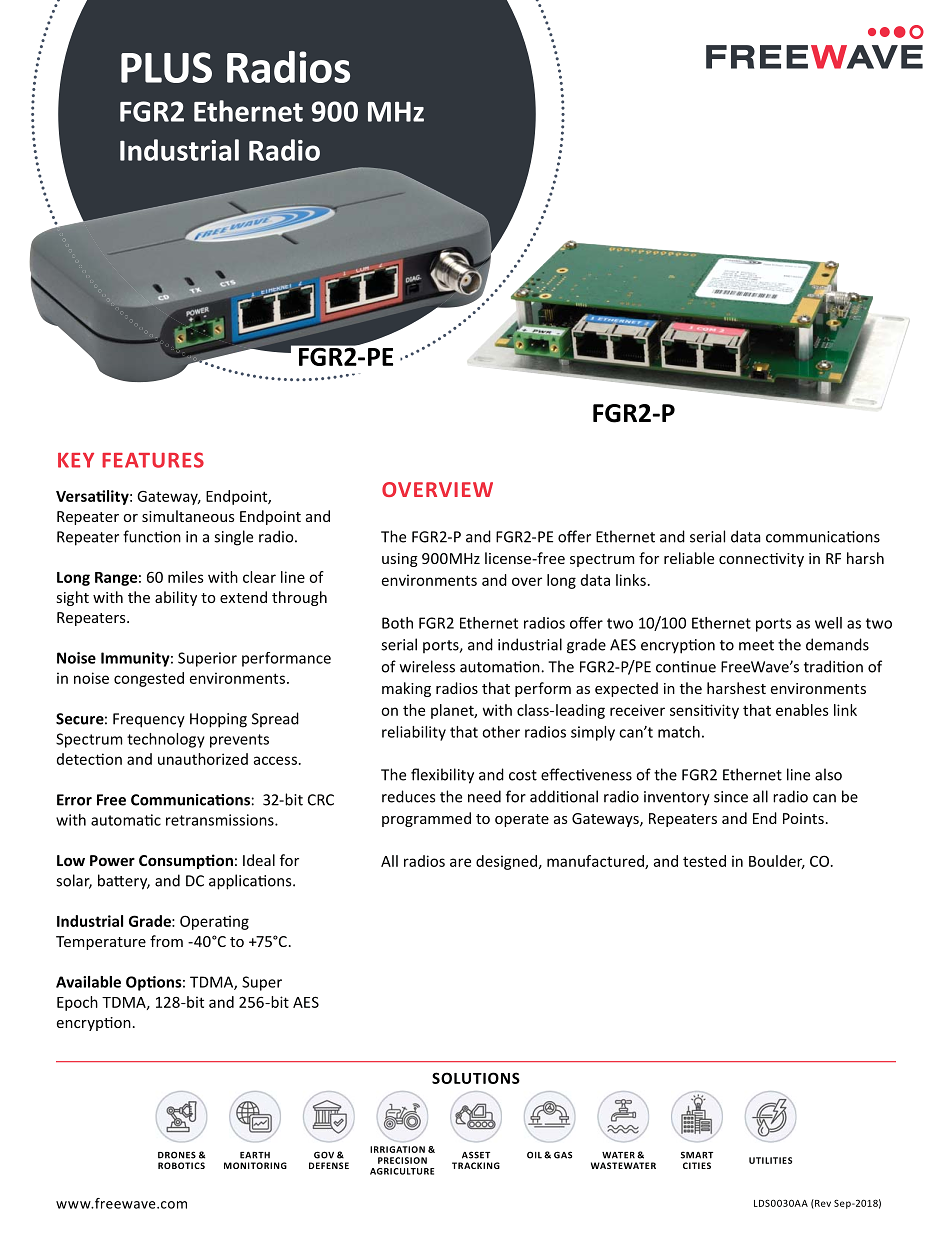 The image size is (952, 1233). Describe the element at coordinates (731, 797) in the page. I see `since` at that location.
